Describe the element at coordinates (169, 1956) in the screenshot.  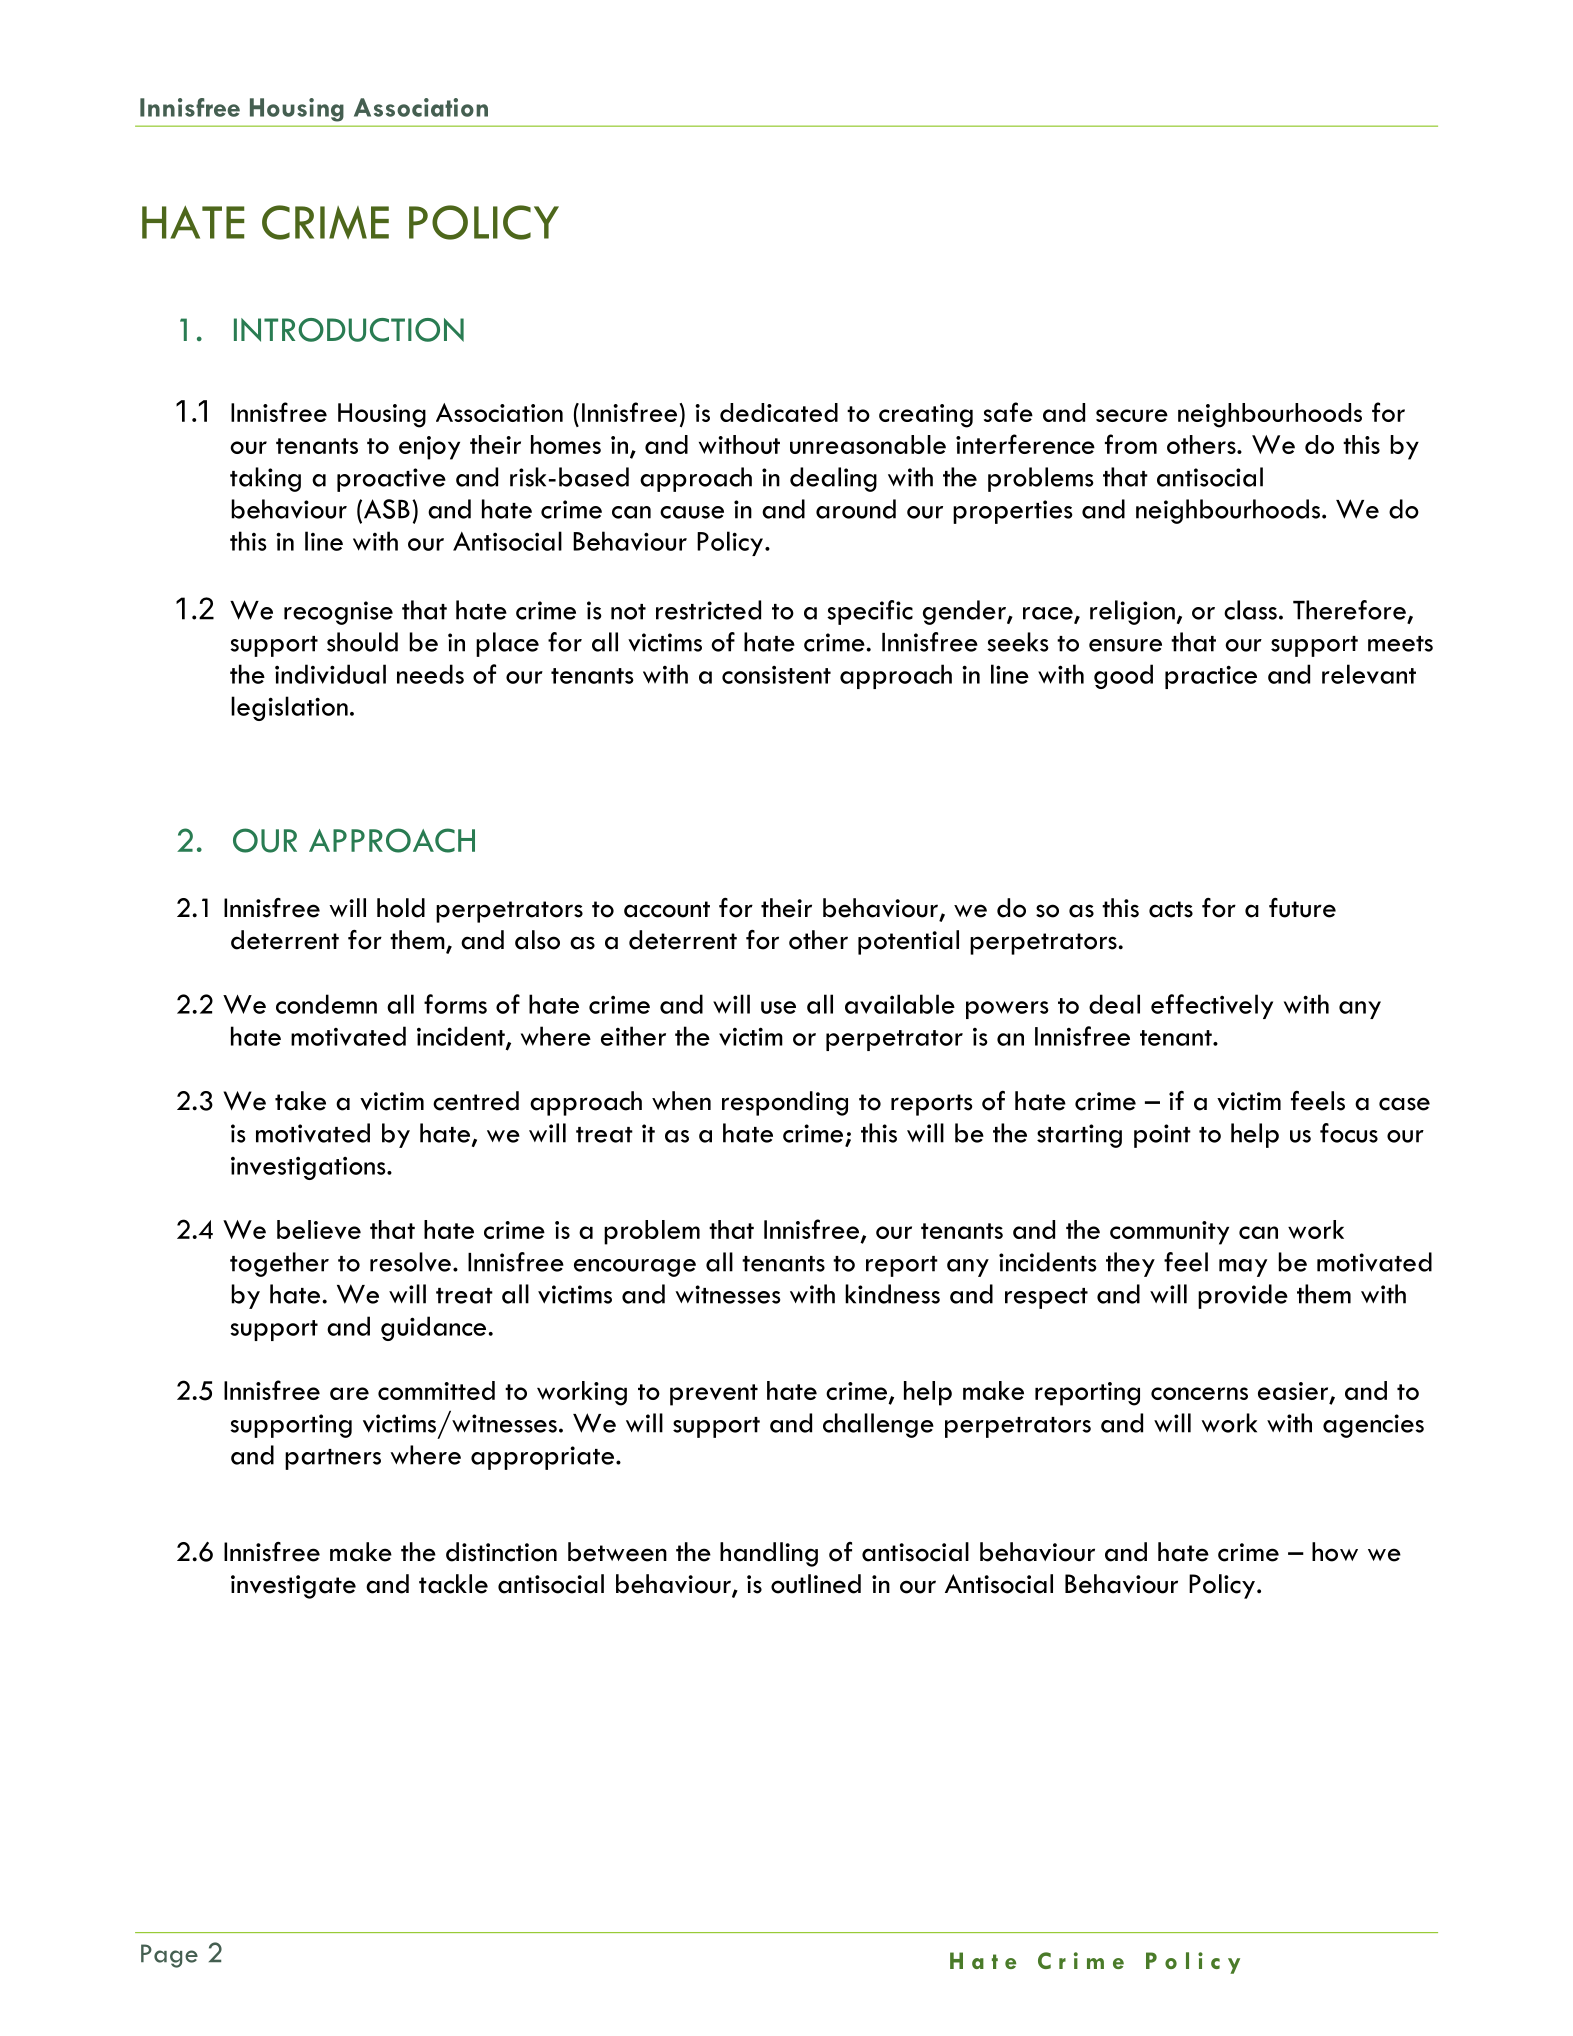
I see `Page` at that location.
